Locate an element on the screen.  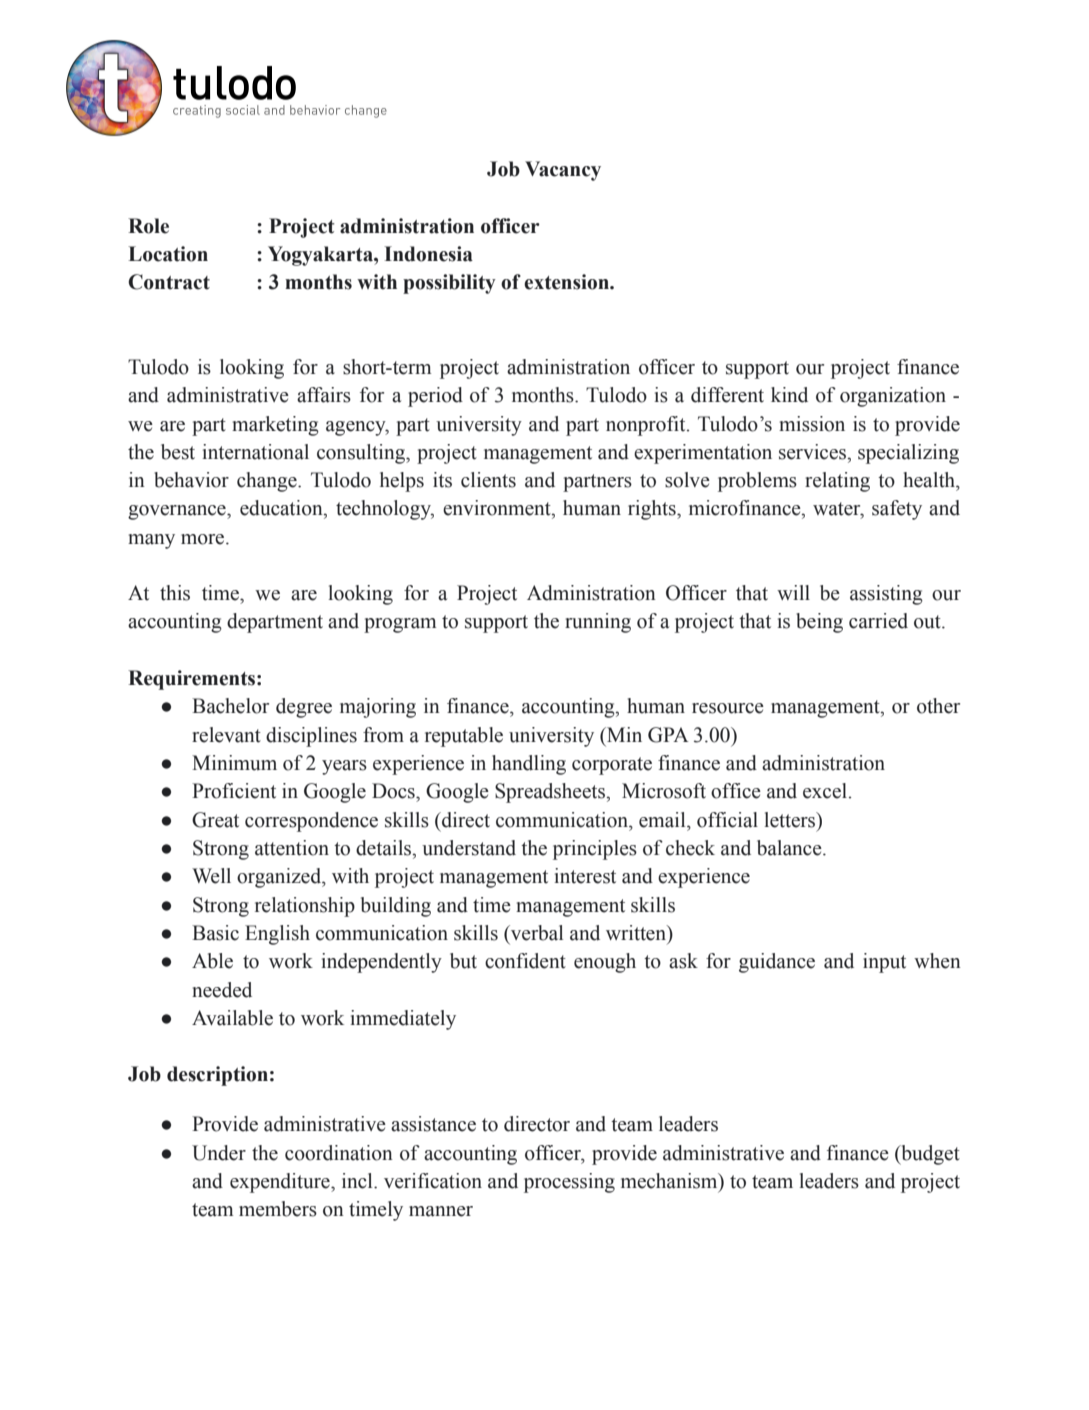
expenditure is located at coordinates (281, 1183).
